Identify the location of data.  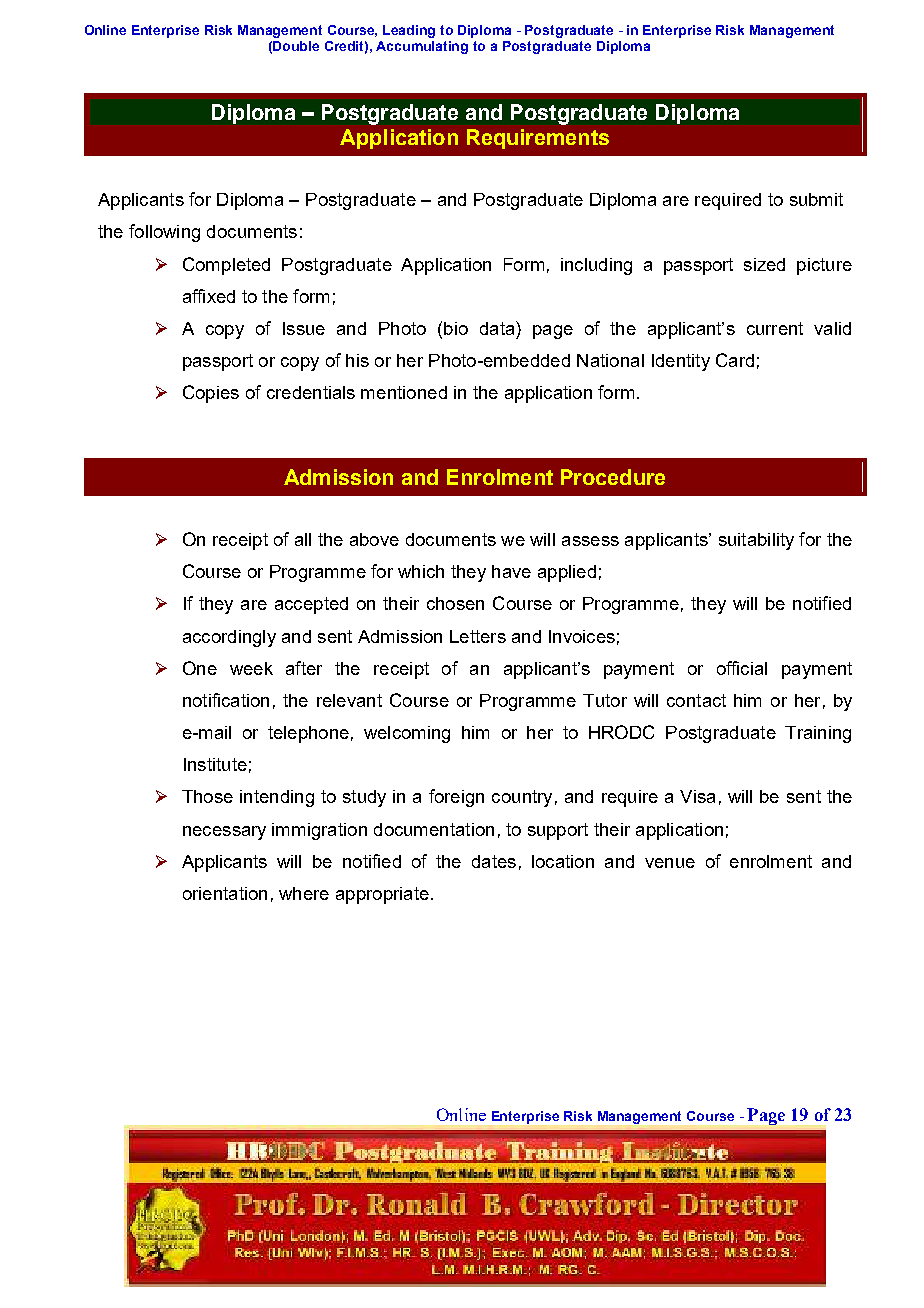
(498, 328).
